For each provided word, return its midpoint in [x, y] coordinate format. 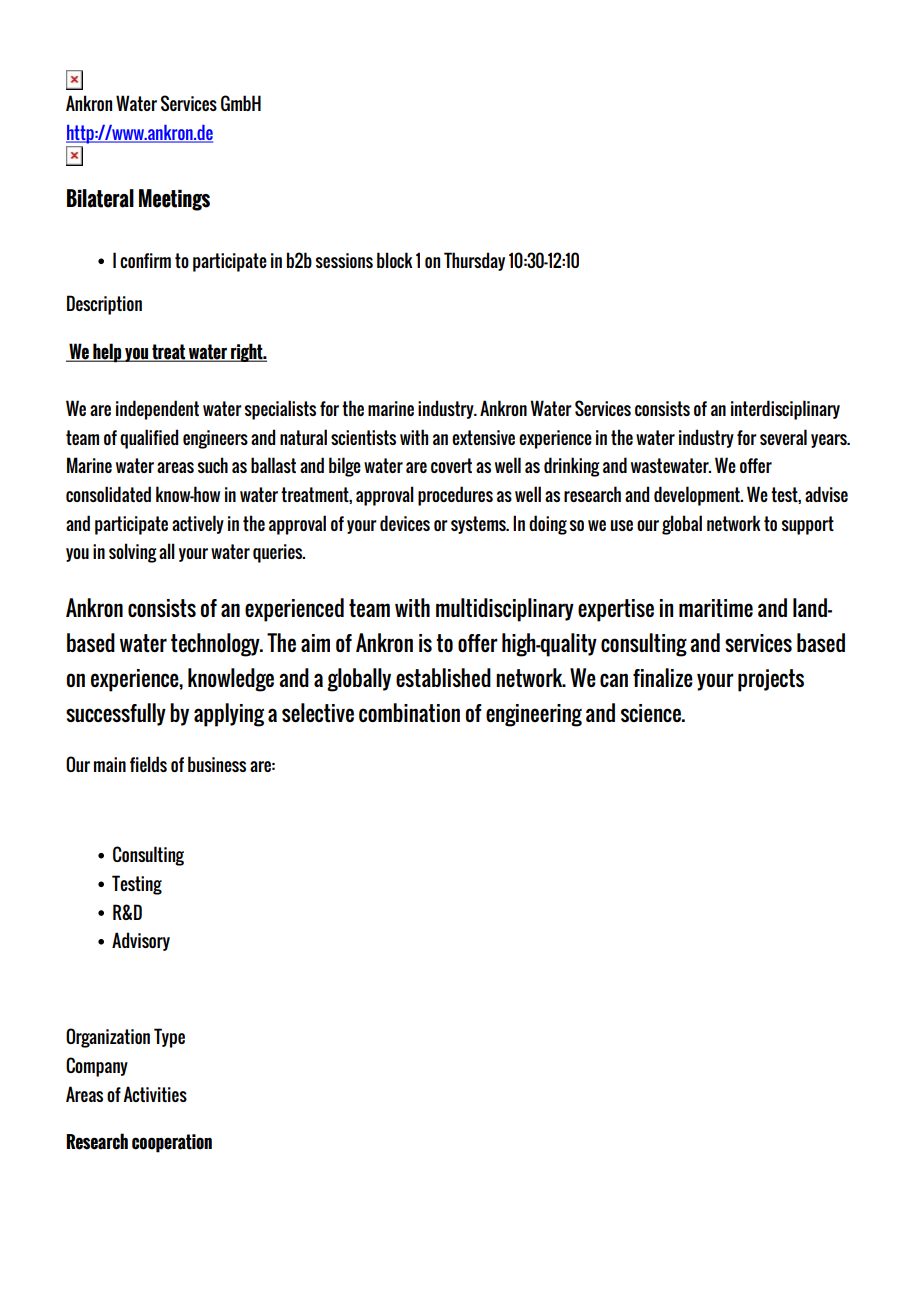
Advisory [141, 941]
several [783, 437]
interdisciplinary [785, 410]
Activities [155, 1094]
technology [216, 645]
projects [771, 680]
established [443, 677]
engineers [215, 439]
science [652, 713]
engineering [534, 715]
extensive [483, 437]
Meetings [174, 200]
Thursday [474, 261]
